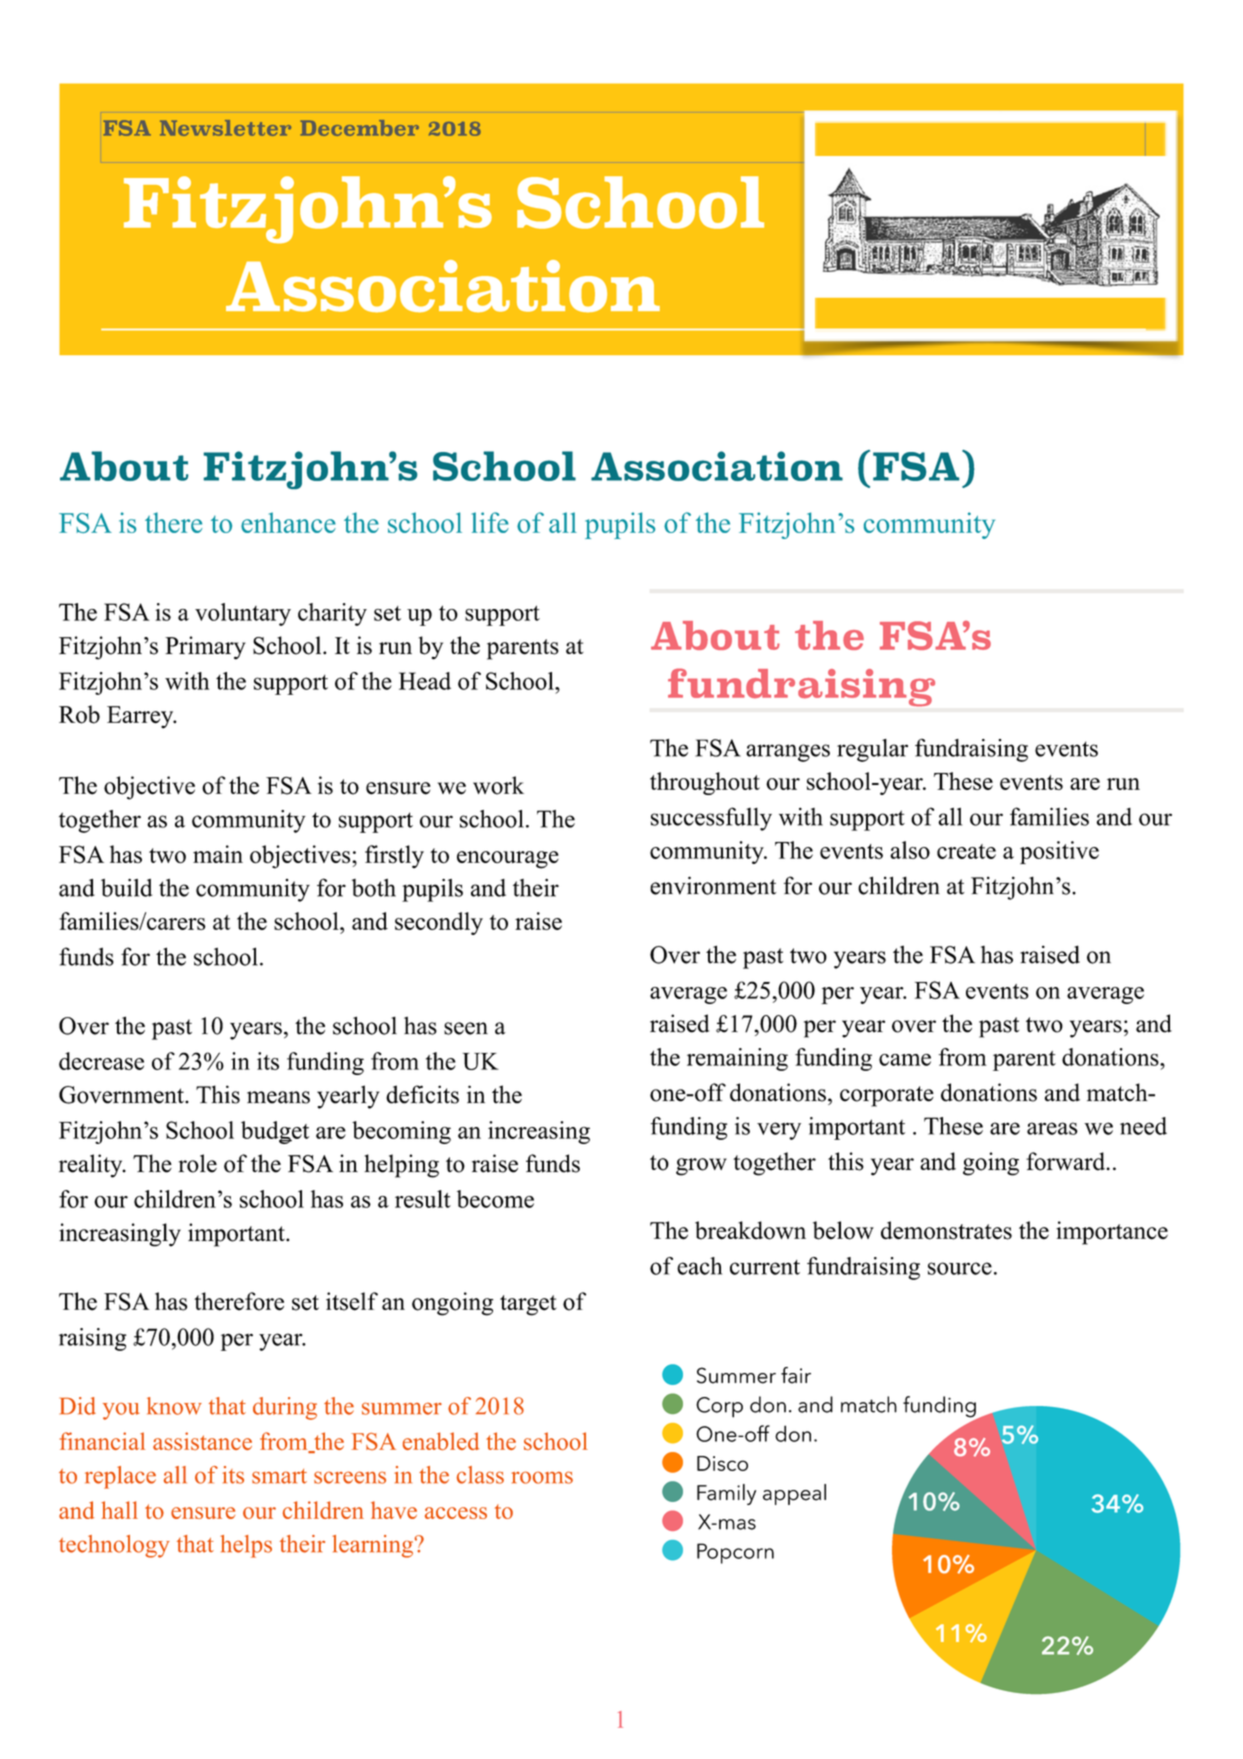 The width and height of the screenshot is (1243, 1759). I want to click on positive, so click(1059, 852).
